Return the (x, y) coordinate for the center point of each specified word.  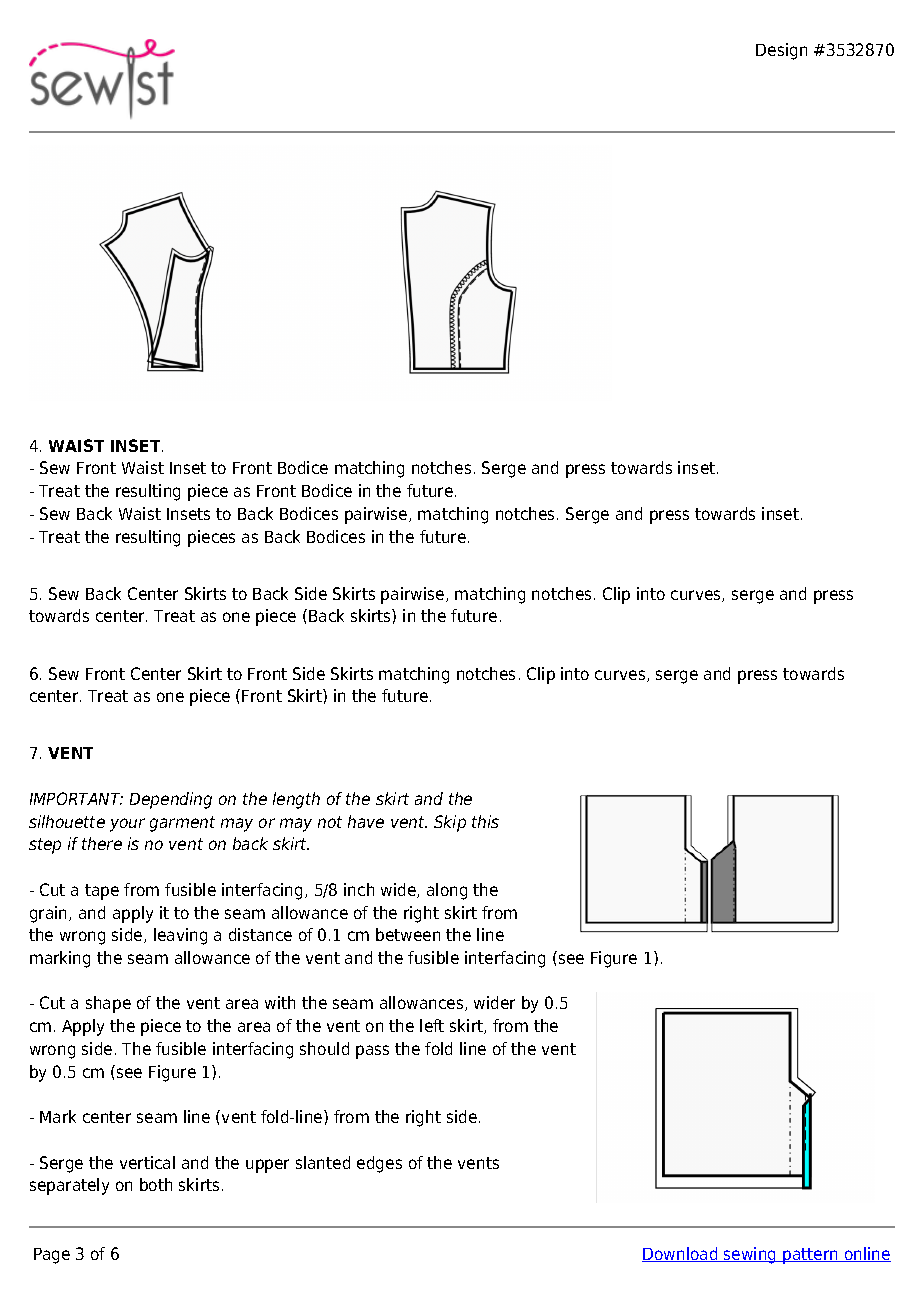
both (156, 1184)
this (485, 821)
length (296, 800)
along (447, 891)
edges (379, 1164)
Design (781, 51)
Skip (450, 823)
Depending (171, 800)
